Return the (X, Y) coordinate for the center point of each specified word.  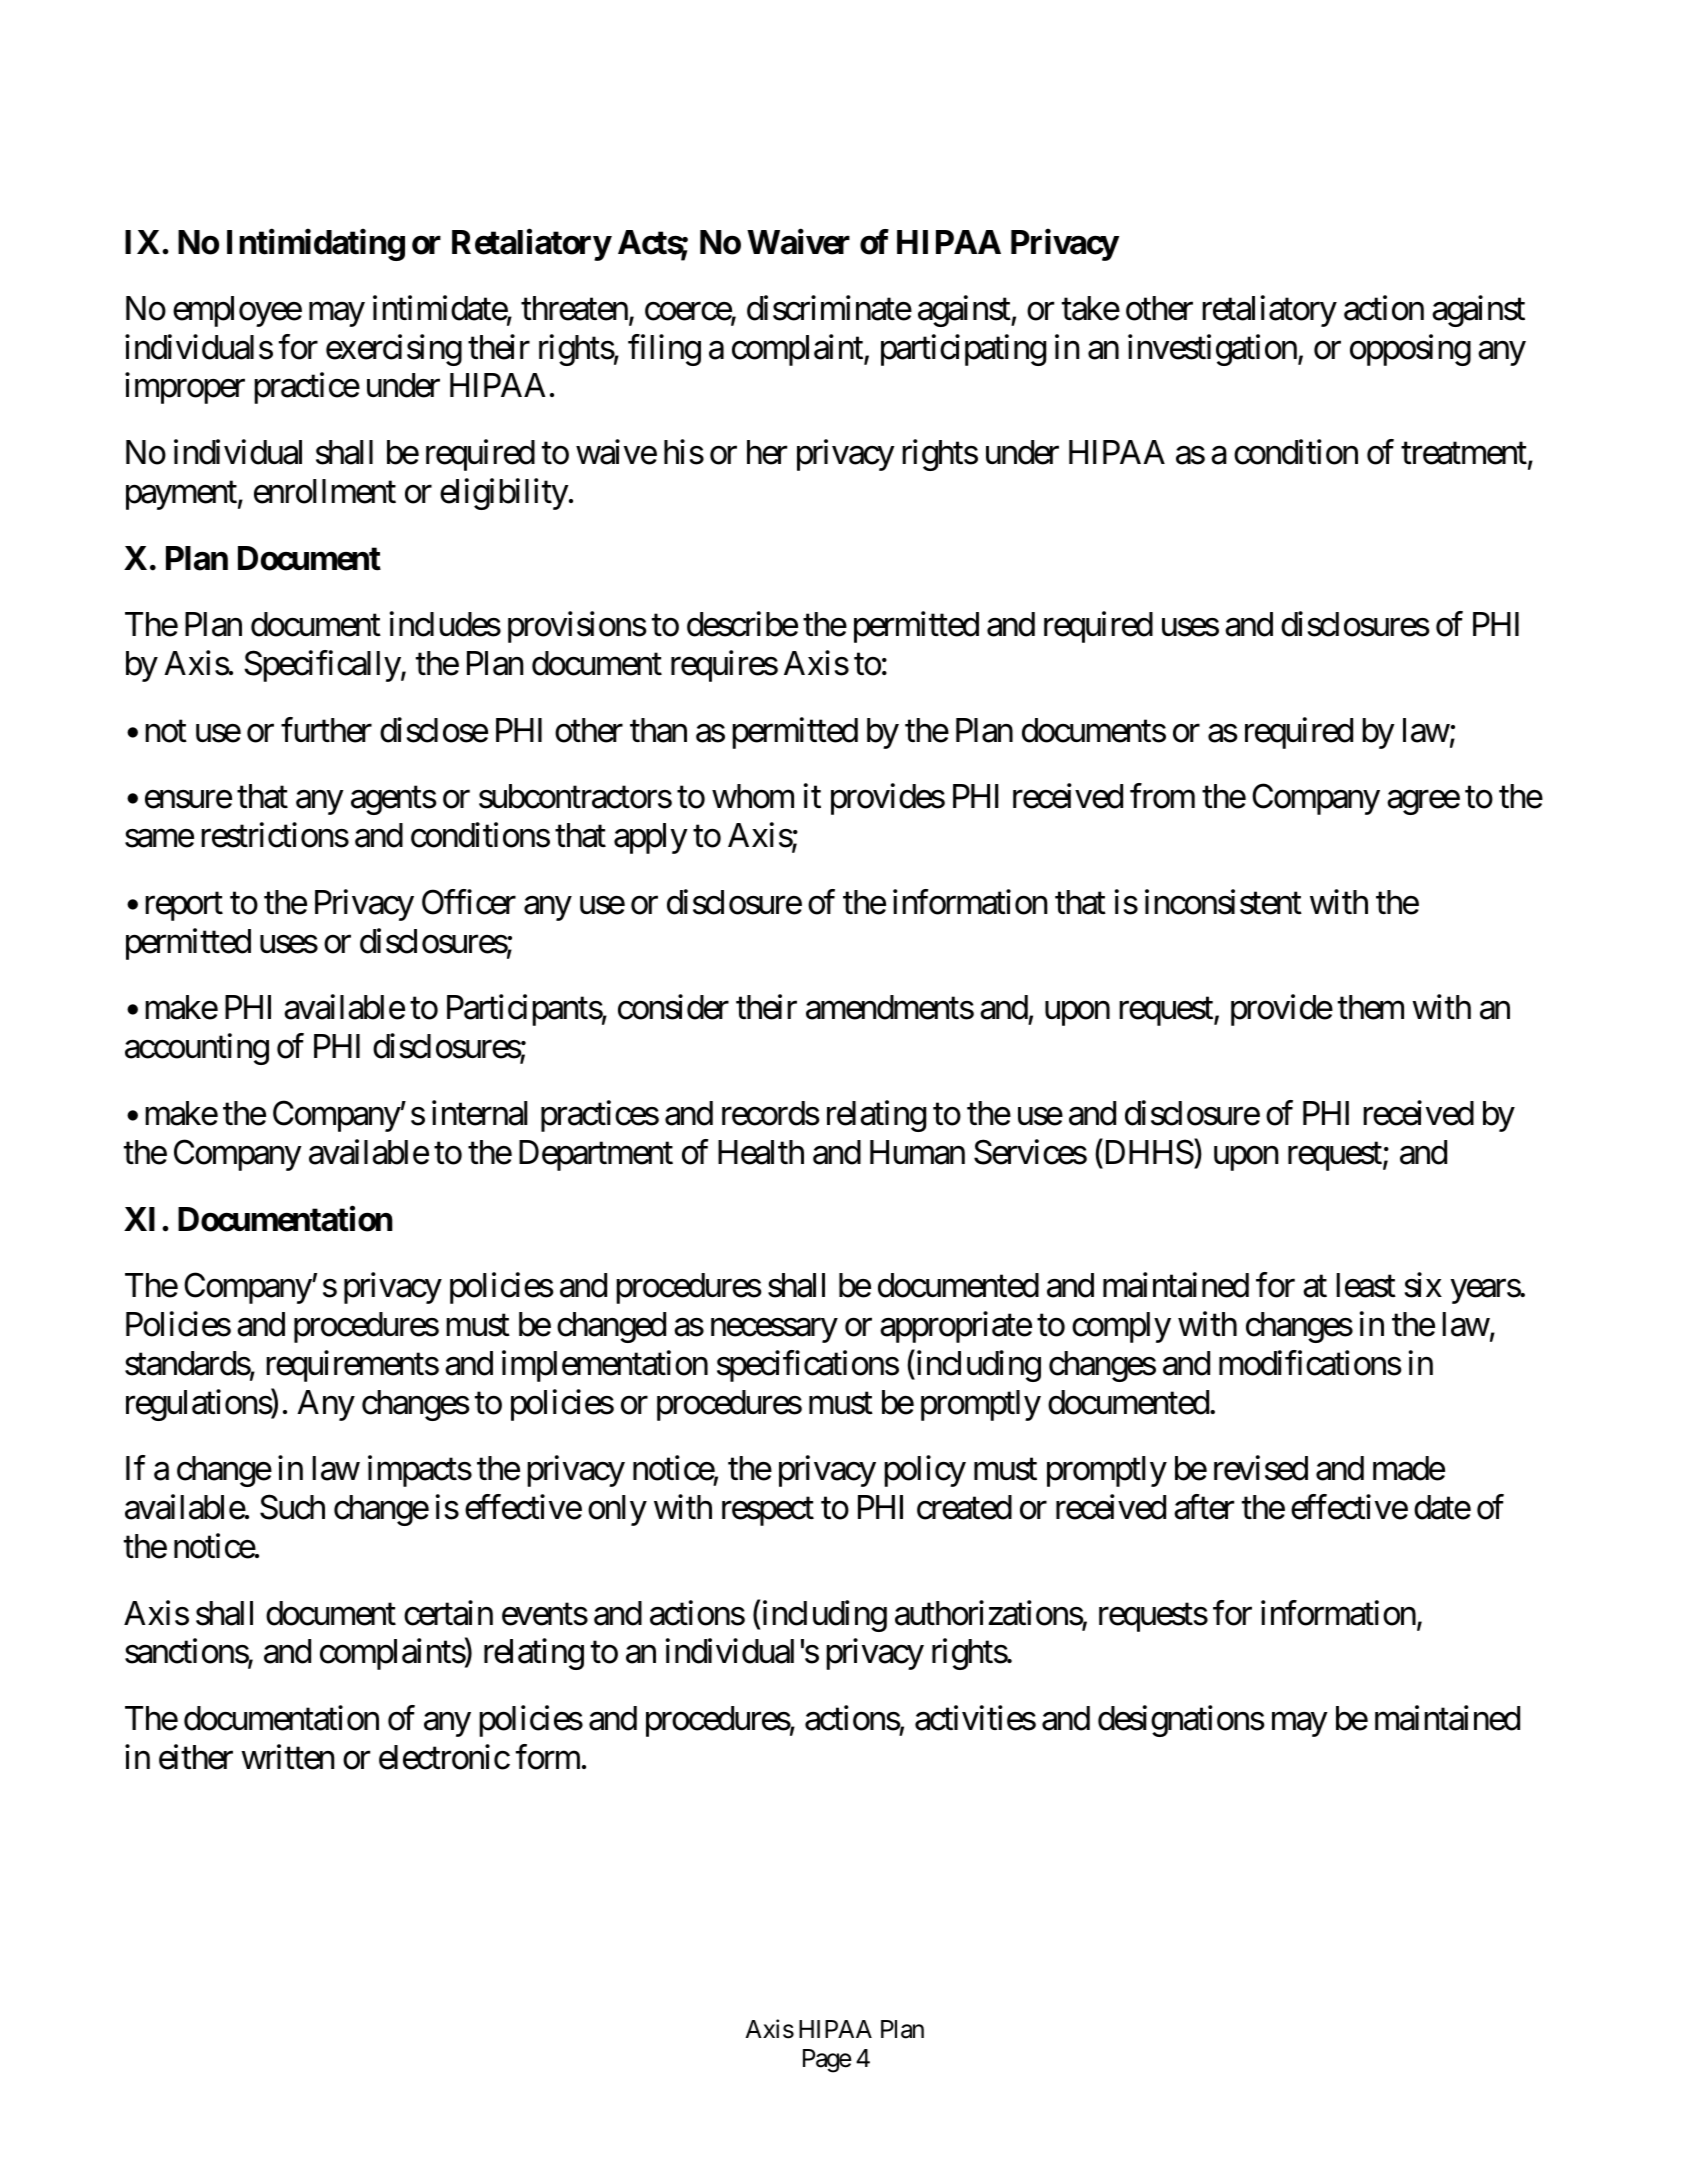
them (1371, 1007)
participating (963, 350)
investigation (1212, 350)
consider (673, 1007)
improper (185, 388)
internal (480, 1113)
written (287, 1757)
